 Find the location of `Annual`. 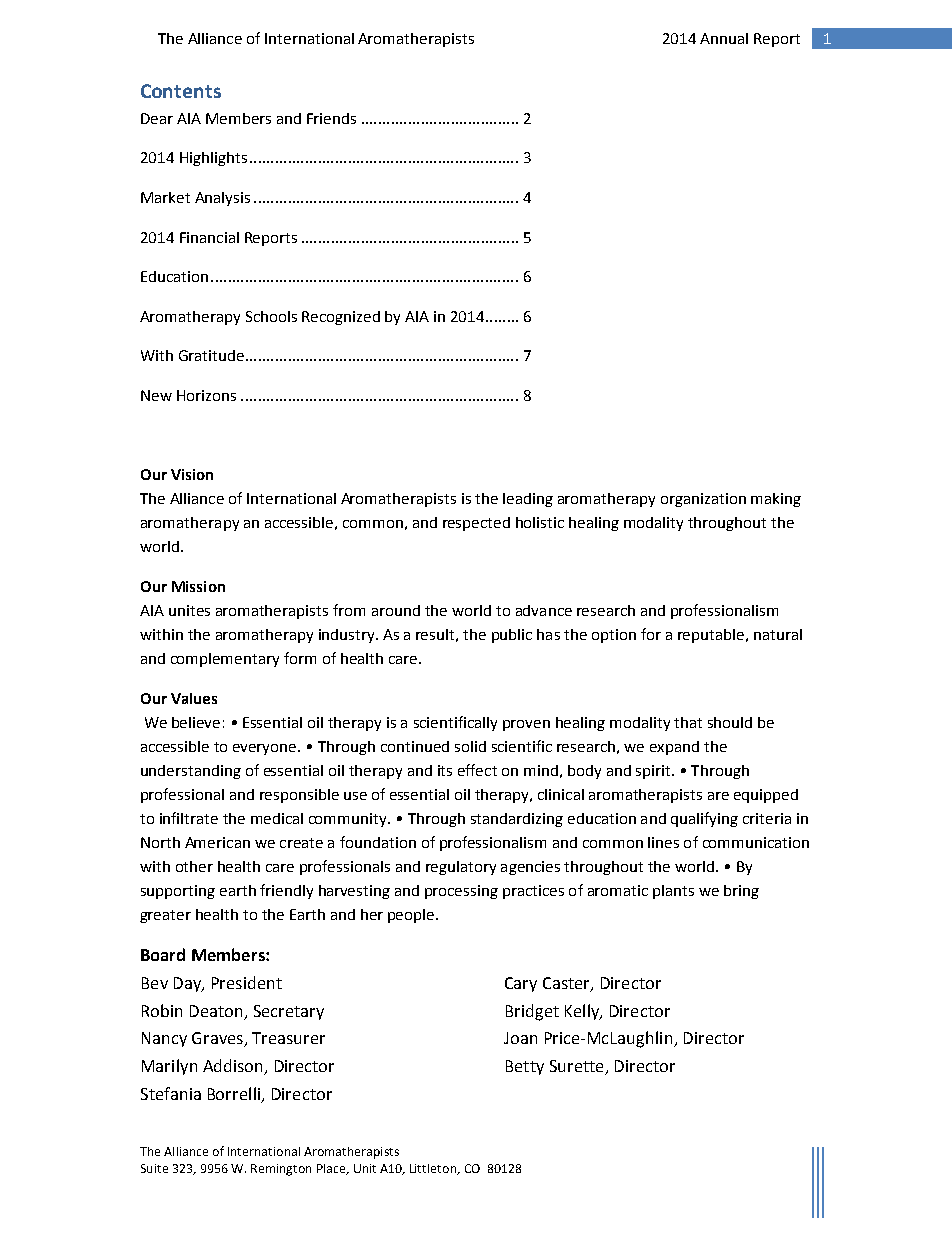

Annual is located at coordinates (724, 38).
